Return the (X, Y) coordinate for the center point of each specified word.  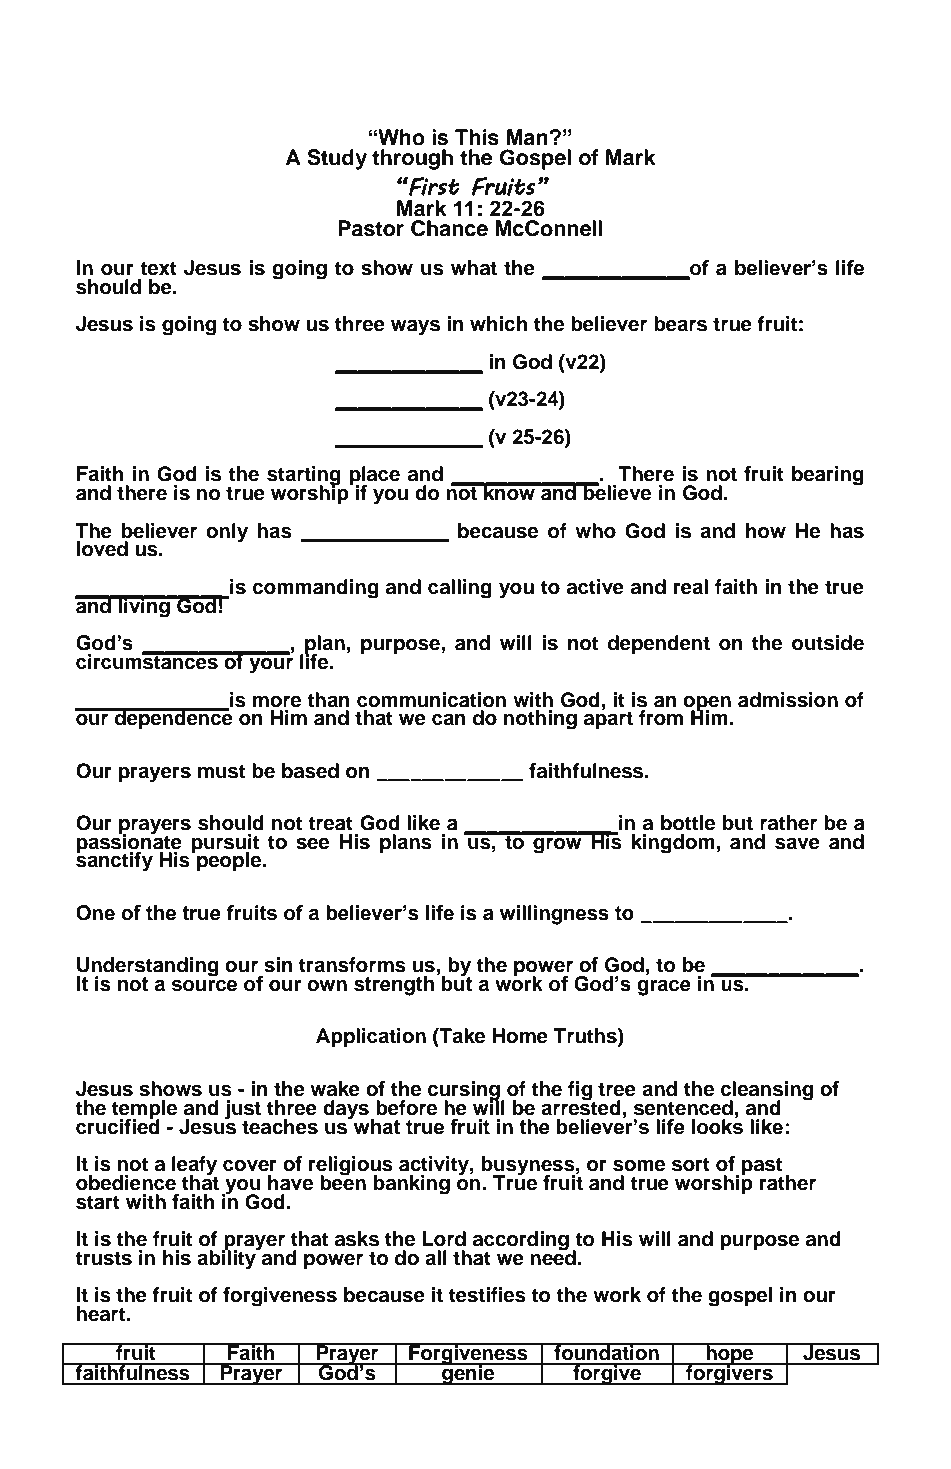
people (230, 862)
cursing (465, 1092)
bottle (688, 823)
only (227, 533)
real (691, 587)
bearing (828, 476)
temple (145, 1110)
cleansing (767, 1092)
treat (330, 823)
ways (415, 328)
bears (680, 324)
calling (460, 589)
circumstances (148, 661)
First (433, 186)
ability (227, 1259)
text (158, 268)
